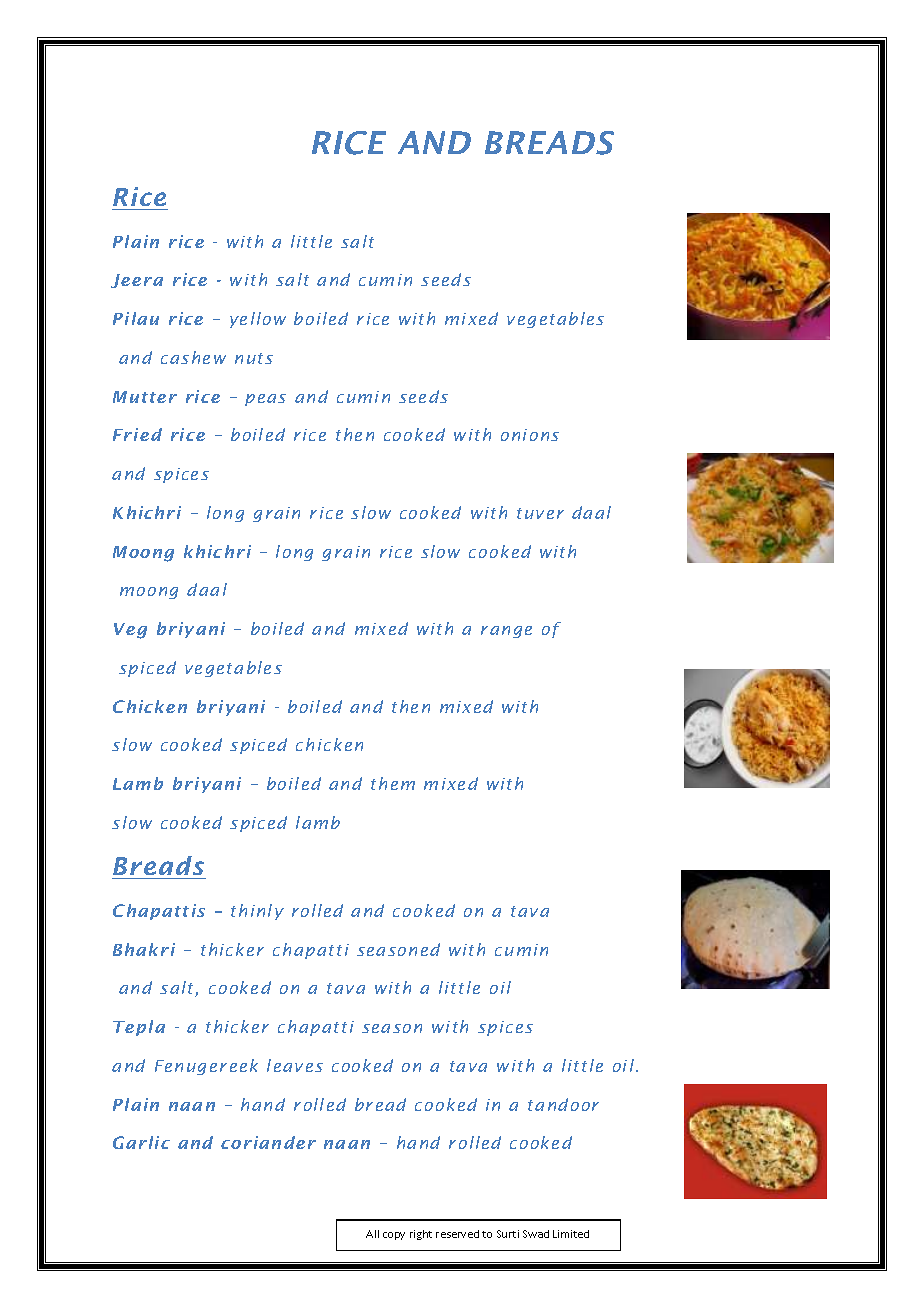 This screenshot has height=1308, width=924. Describe the element at coordinates (258, 320) in the screenshot. I see `yellow` at that location.
